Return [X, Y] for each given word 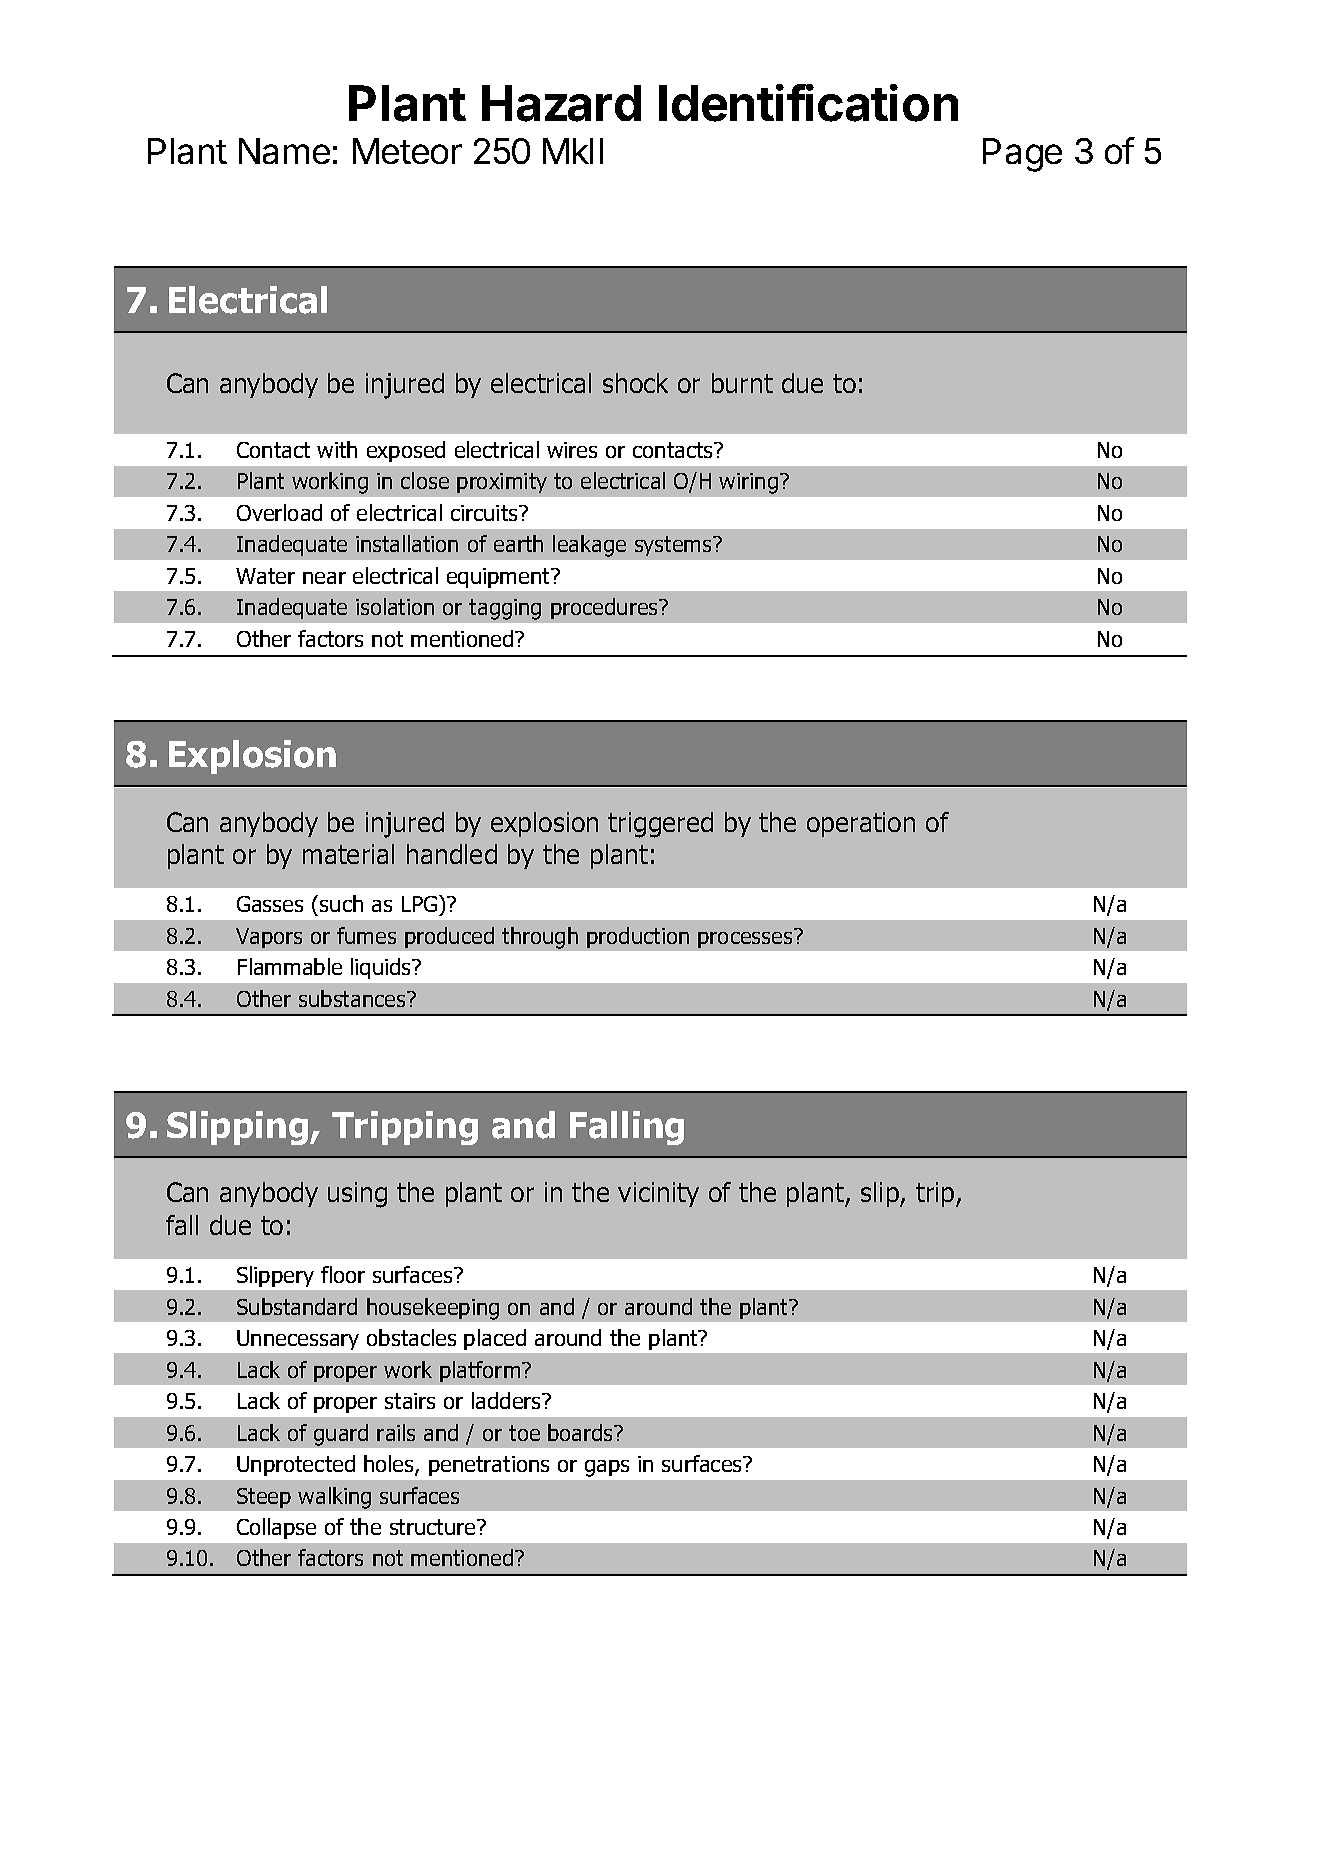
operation [861, 824]
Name [284, 151]
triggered [660, 825]
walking [334, 1498]
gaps [607, 1468]
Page [1022, 155]
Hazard [561, 103]
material [348, 854]
